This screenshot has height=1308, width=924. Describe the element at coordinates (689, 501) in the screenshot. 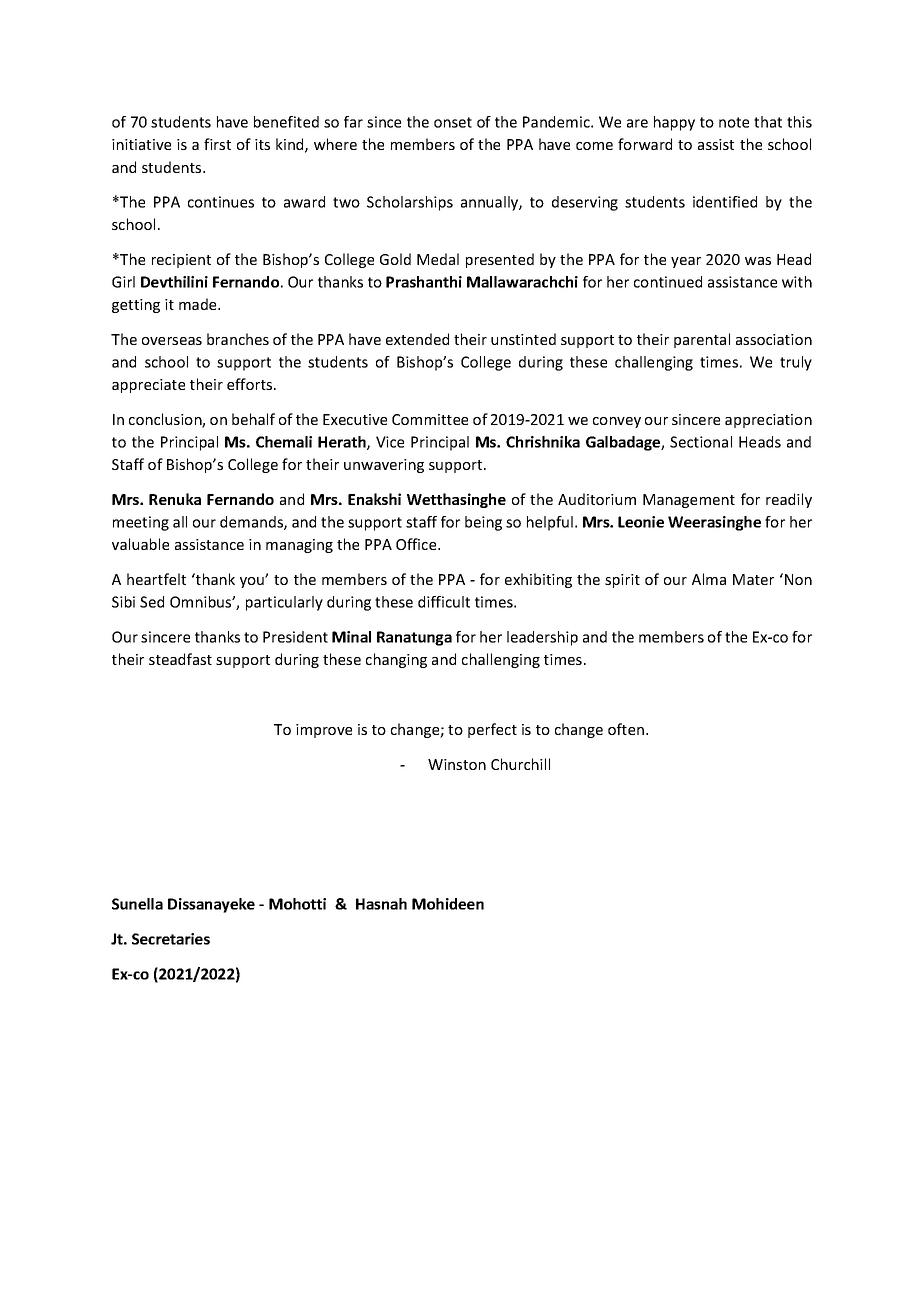

I see `Management` at that location.
